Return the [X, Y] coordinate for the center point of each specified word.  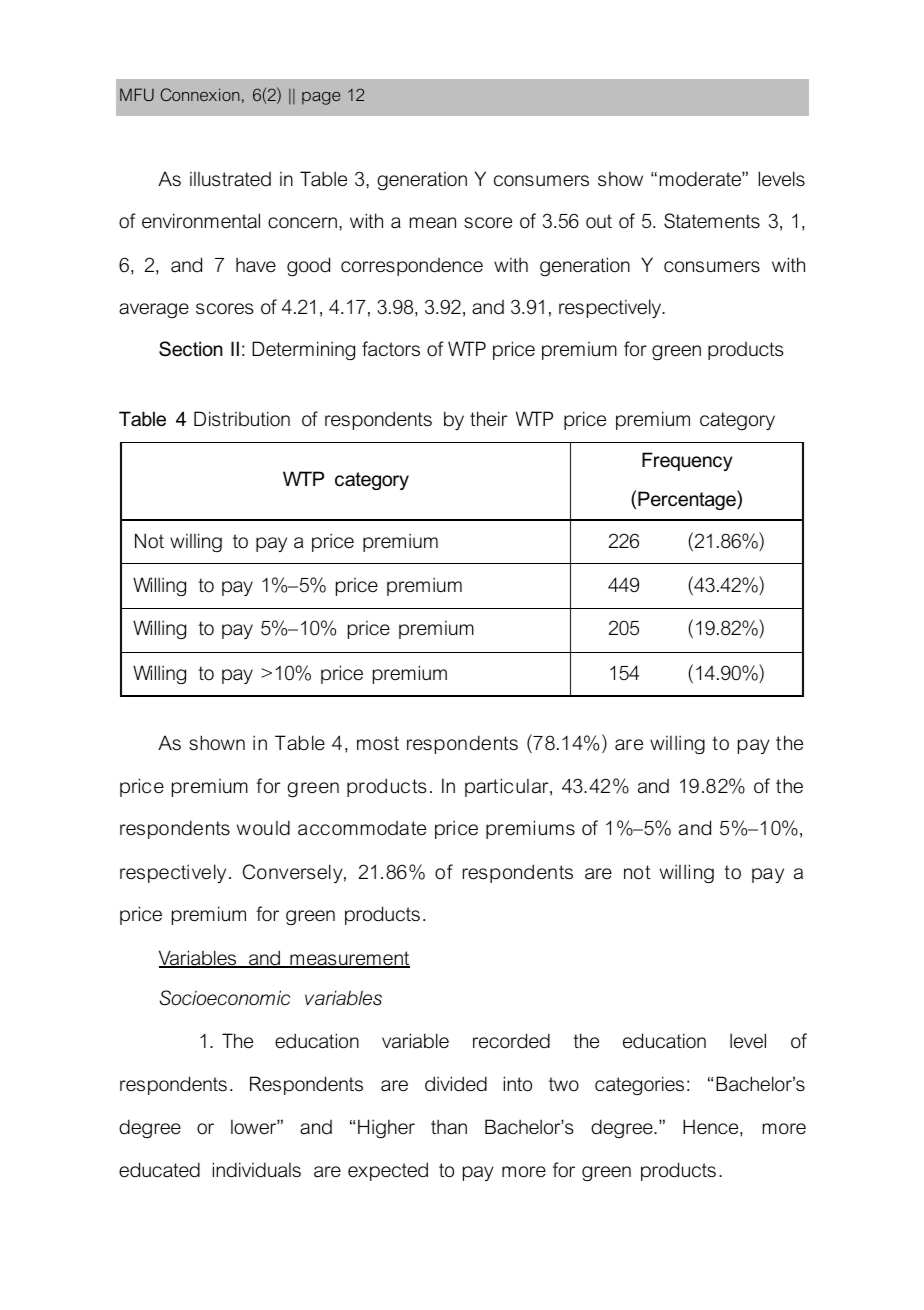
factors [391, 349]
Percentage [688, 500]
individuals [257, 1170]
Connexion [200, 94]
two [564, 1084]
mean [433, 223]
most [378, 743]
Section [191, 349]
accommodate [362, 828]
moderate [701, 179]
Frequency [687, 461]
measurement [349, 959]
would [263, 828]
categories [639, 1085]
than [449, 1127]
